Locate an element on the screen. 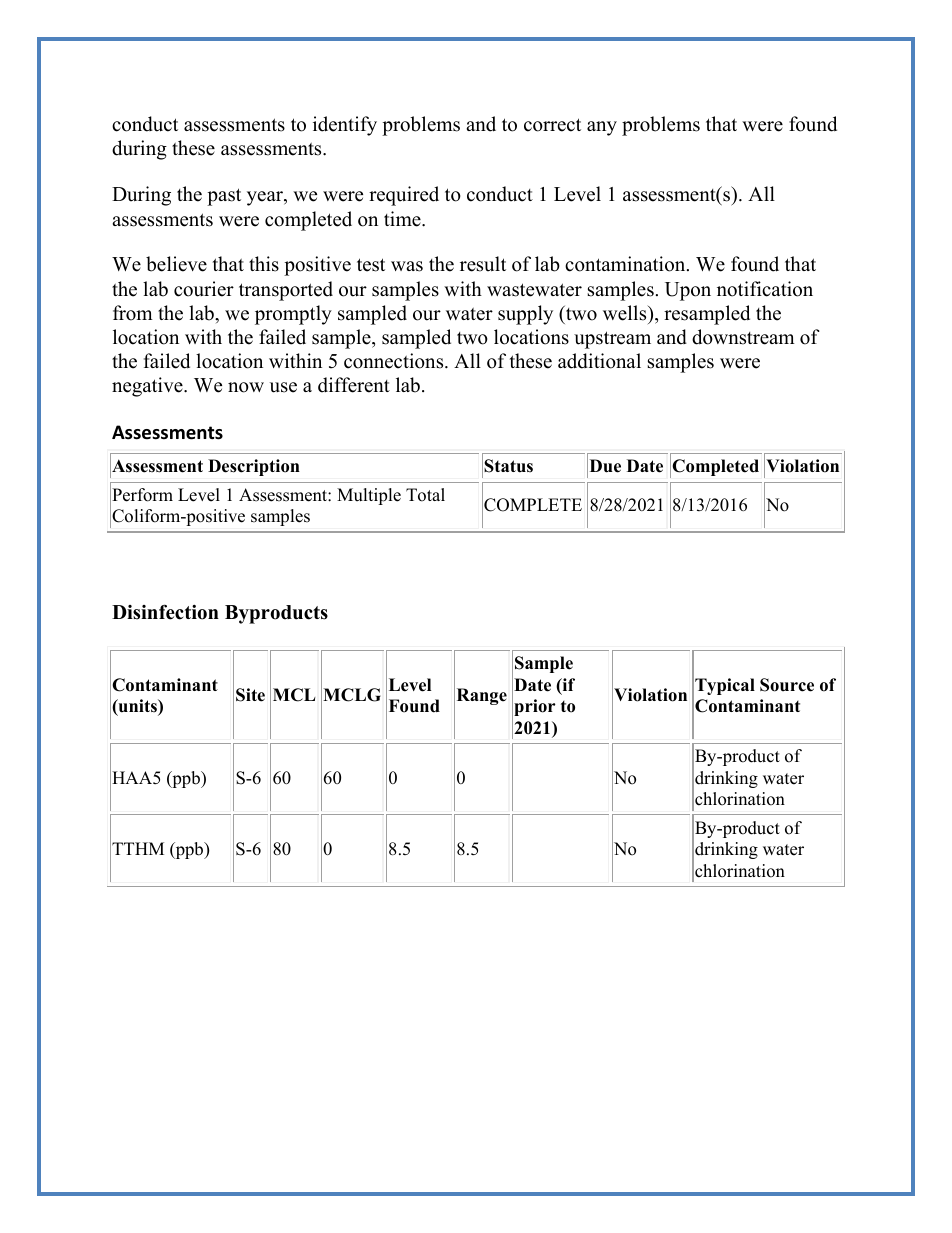 The width and height of the screenshot is (952, 1233). past is located at coordinates (224, 197).
